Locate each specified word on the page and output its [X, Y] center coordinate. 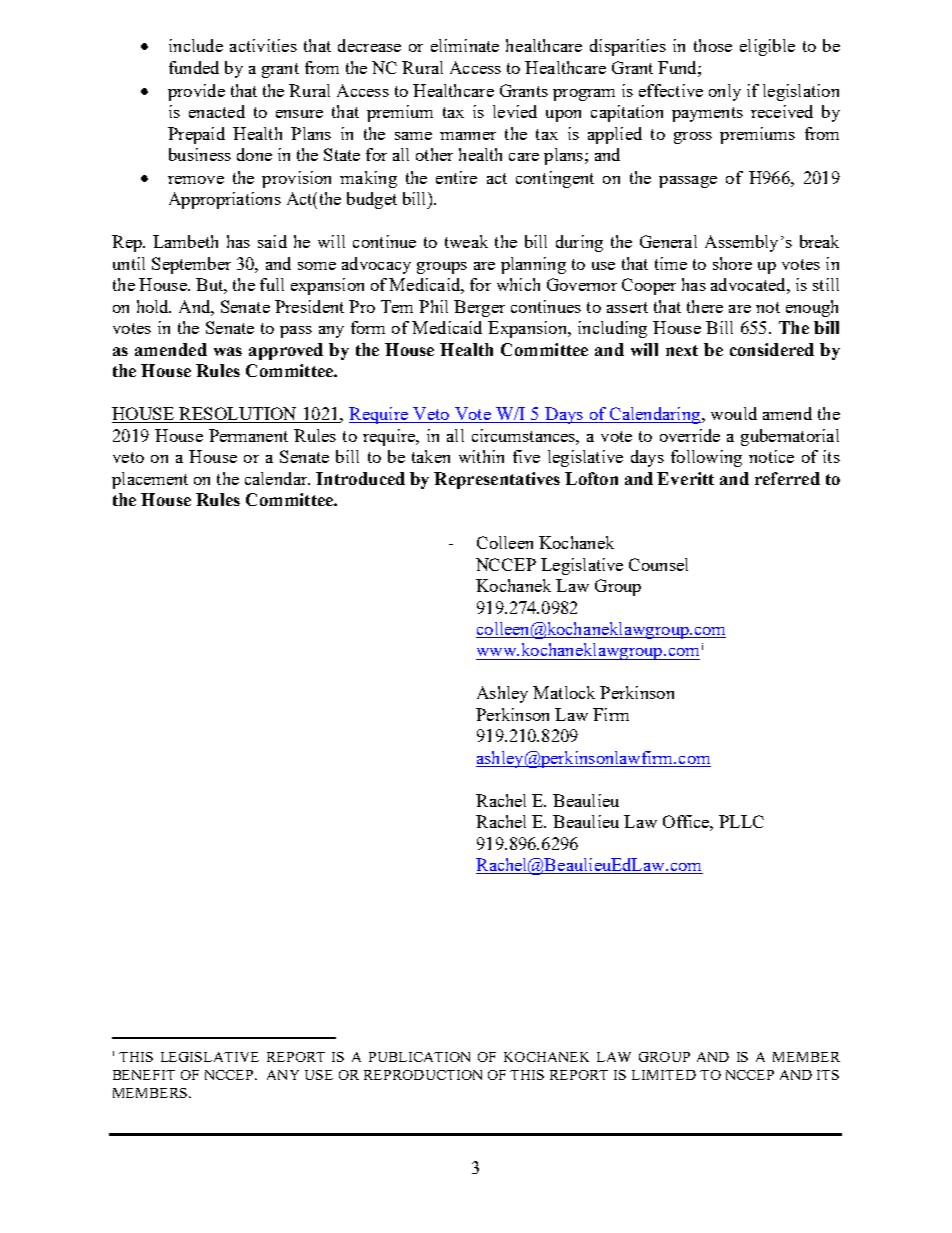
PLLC [741, 821]
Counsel [658, 564]
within [481, 456]
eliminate [465, 45]
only [725, 92]
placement [150, 480]
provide [196, 92]
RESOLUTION [238, 415]
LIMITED [664, 1075]
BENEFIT [144, 1075]
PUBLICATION [419, 1057]
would [734, 413]
